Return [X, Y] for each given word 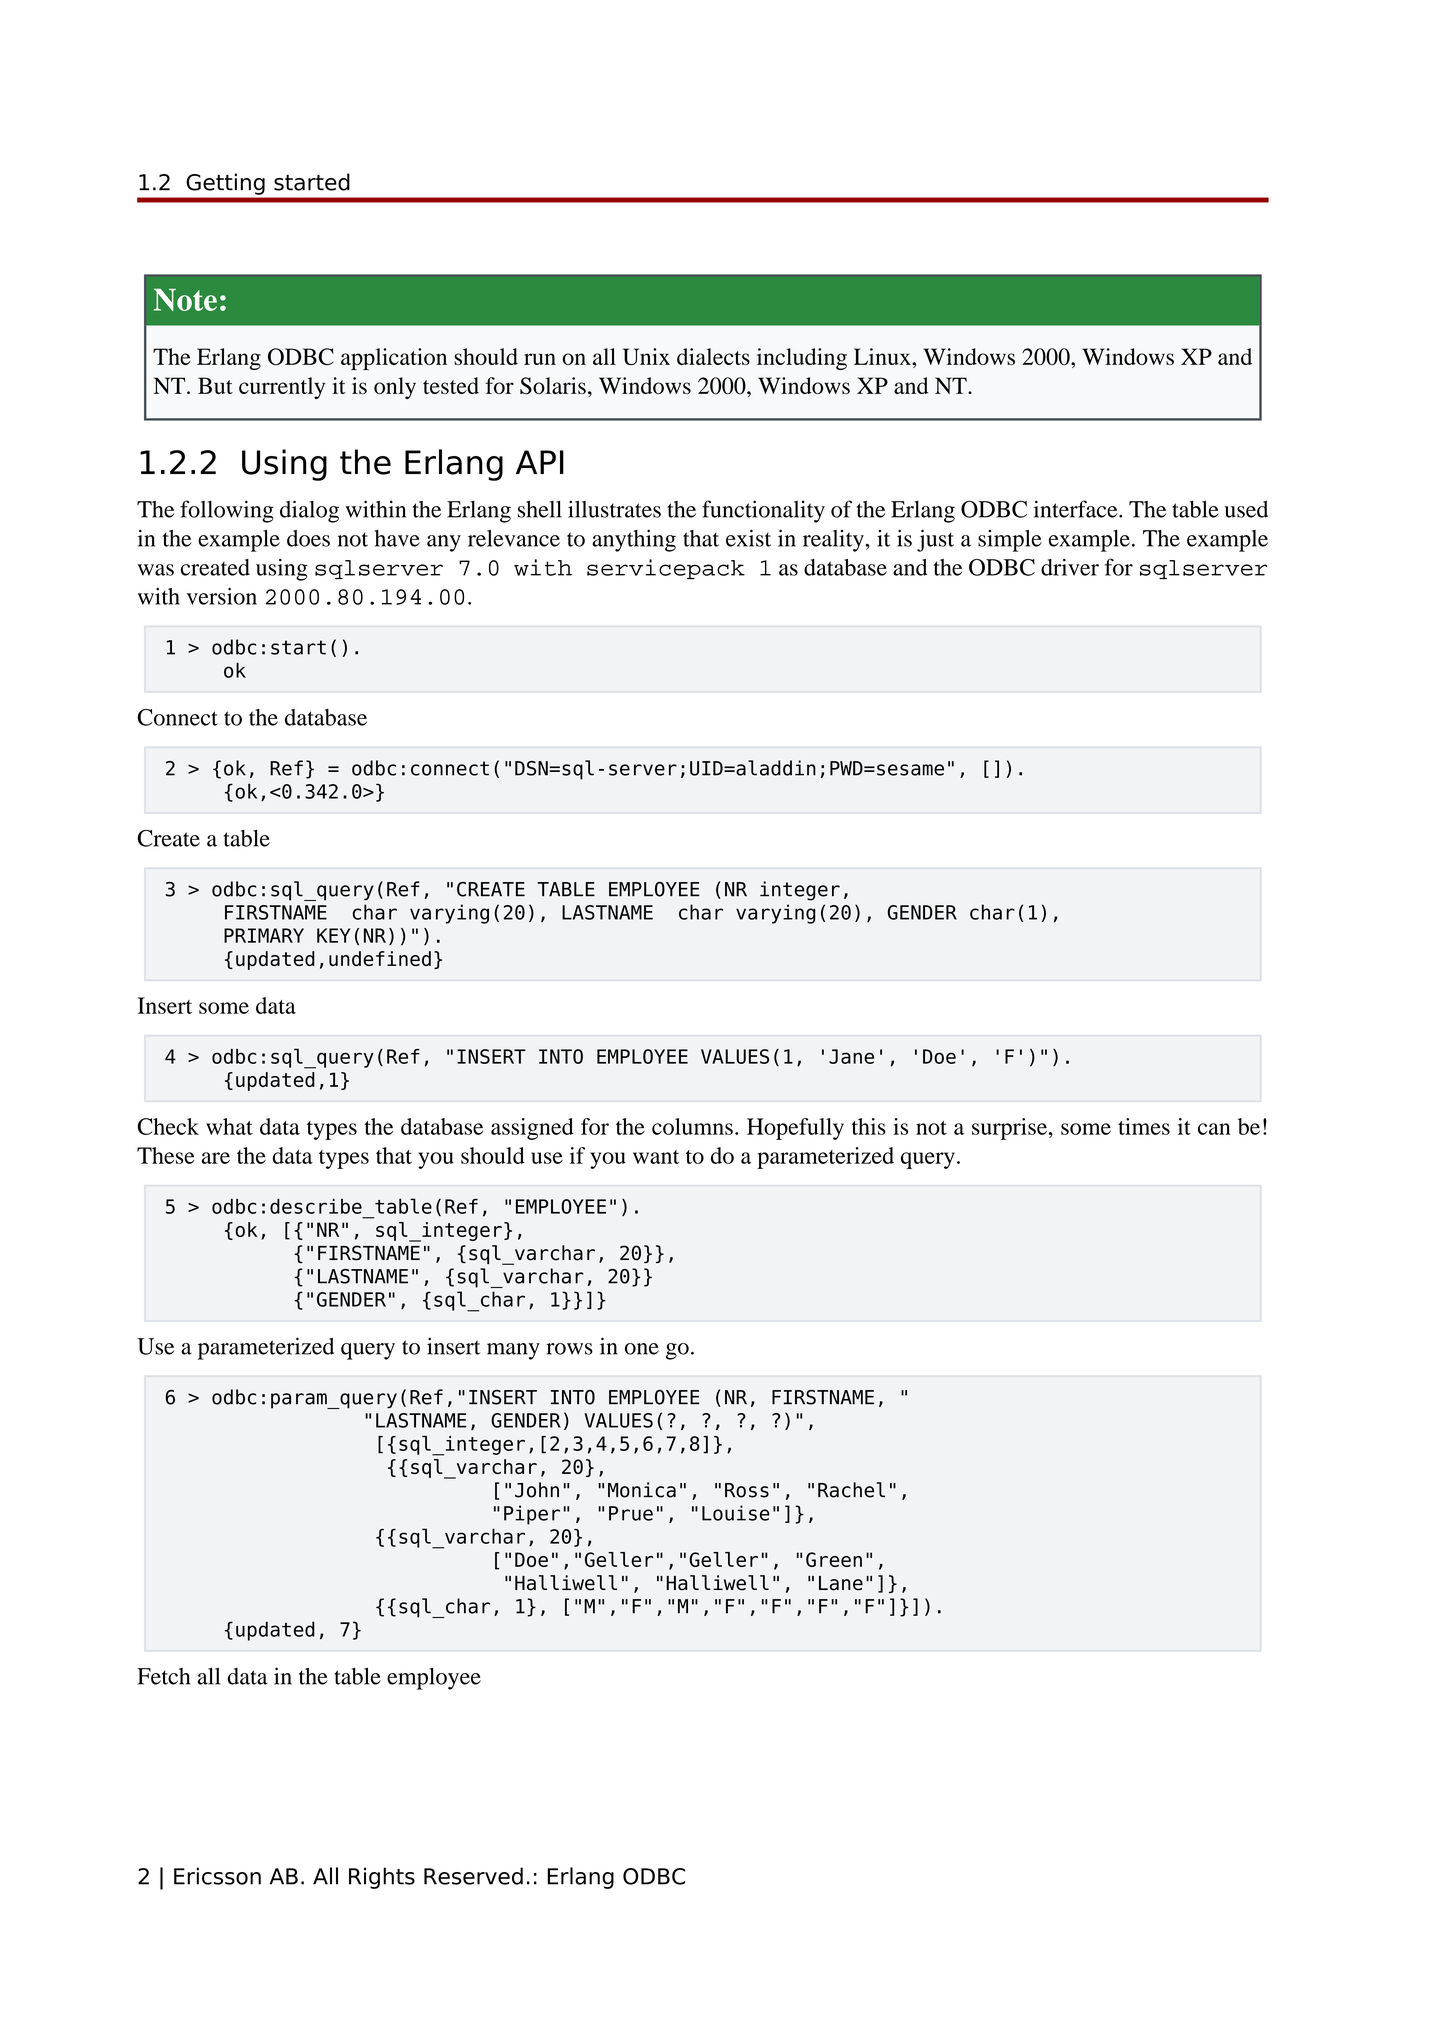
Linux [883, 356]
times [1144, 1126]
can [1214, 1129]
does [308, 538]
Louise [736, 1513]
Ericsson [217, 1876]
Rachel [851, 1490]
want [656, 1157]
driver [1070, 567]
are [216, 1158]
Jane [851, 1056]
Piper [532, 1515]
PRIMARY [264, 935]
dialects [713, 356]
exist [748, 538]
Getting [226, 184]
